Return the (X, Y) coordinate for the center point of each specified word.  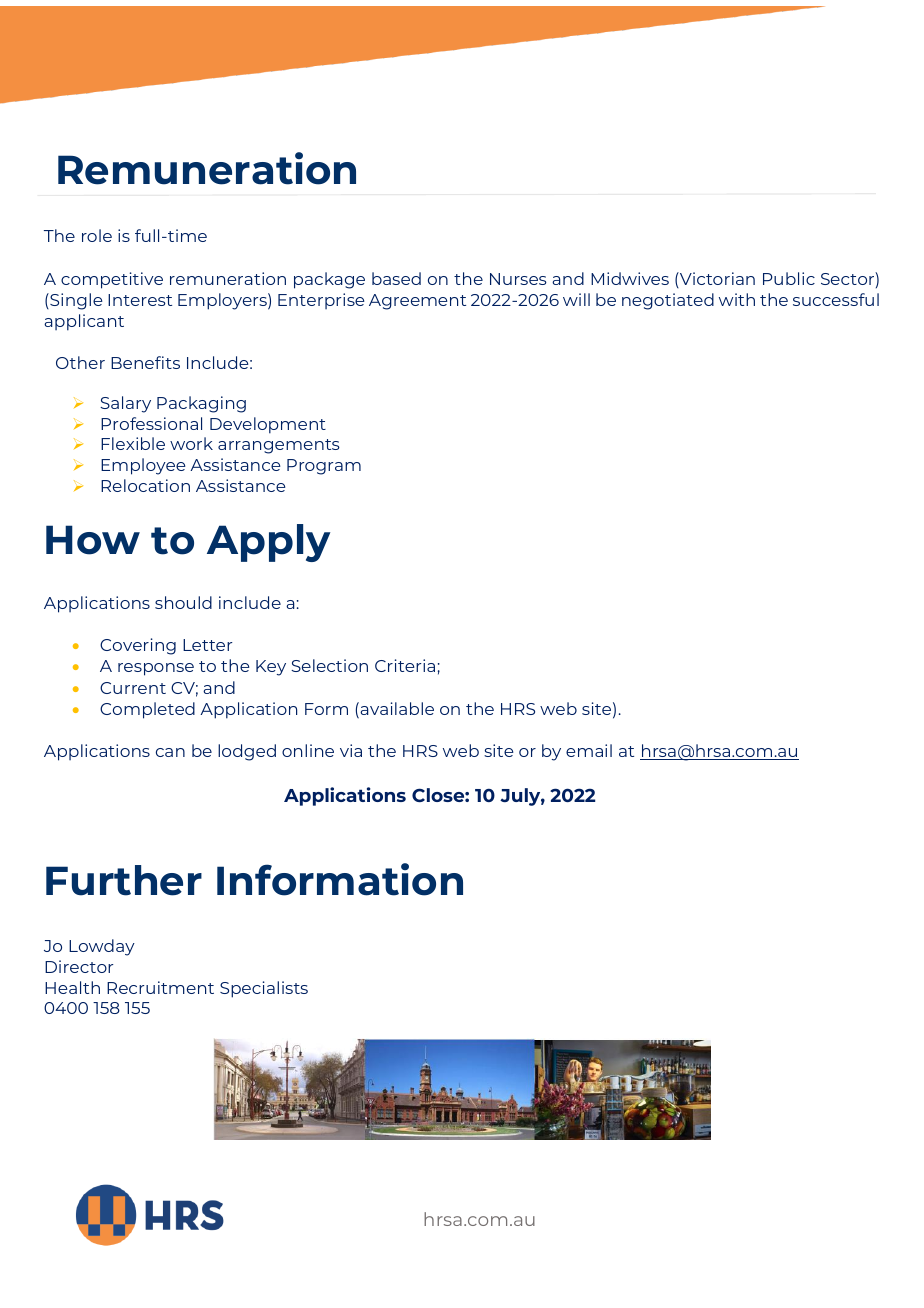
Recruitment (160, 987)
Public (789, 278)
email (589, 750)
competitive (112, 280)
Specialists (264, 989)
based (396, 278)
